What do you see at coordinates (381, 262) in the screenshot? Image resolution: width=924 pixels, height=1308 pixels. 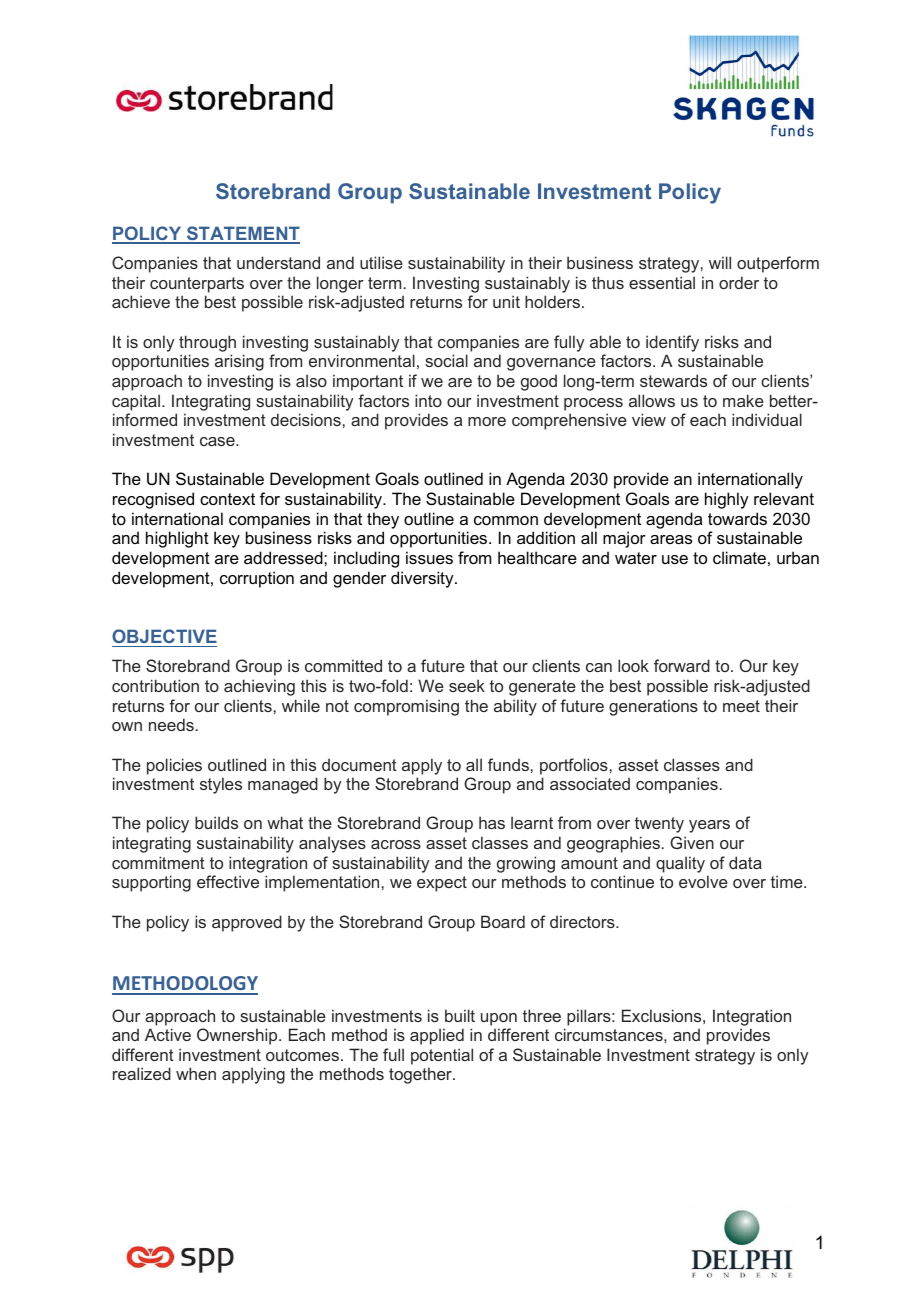 I see `utilise` at bounding box center [381, 262].
